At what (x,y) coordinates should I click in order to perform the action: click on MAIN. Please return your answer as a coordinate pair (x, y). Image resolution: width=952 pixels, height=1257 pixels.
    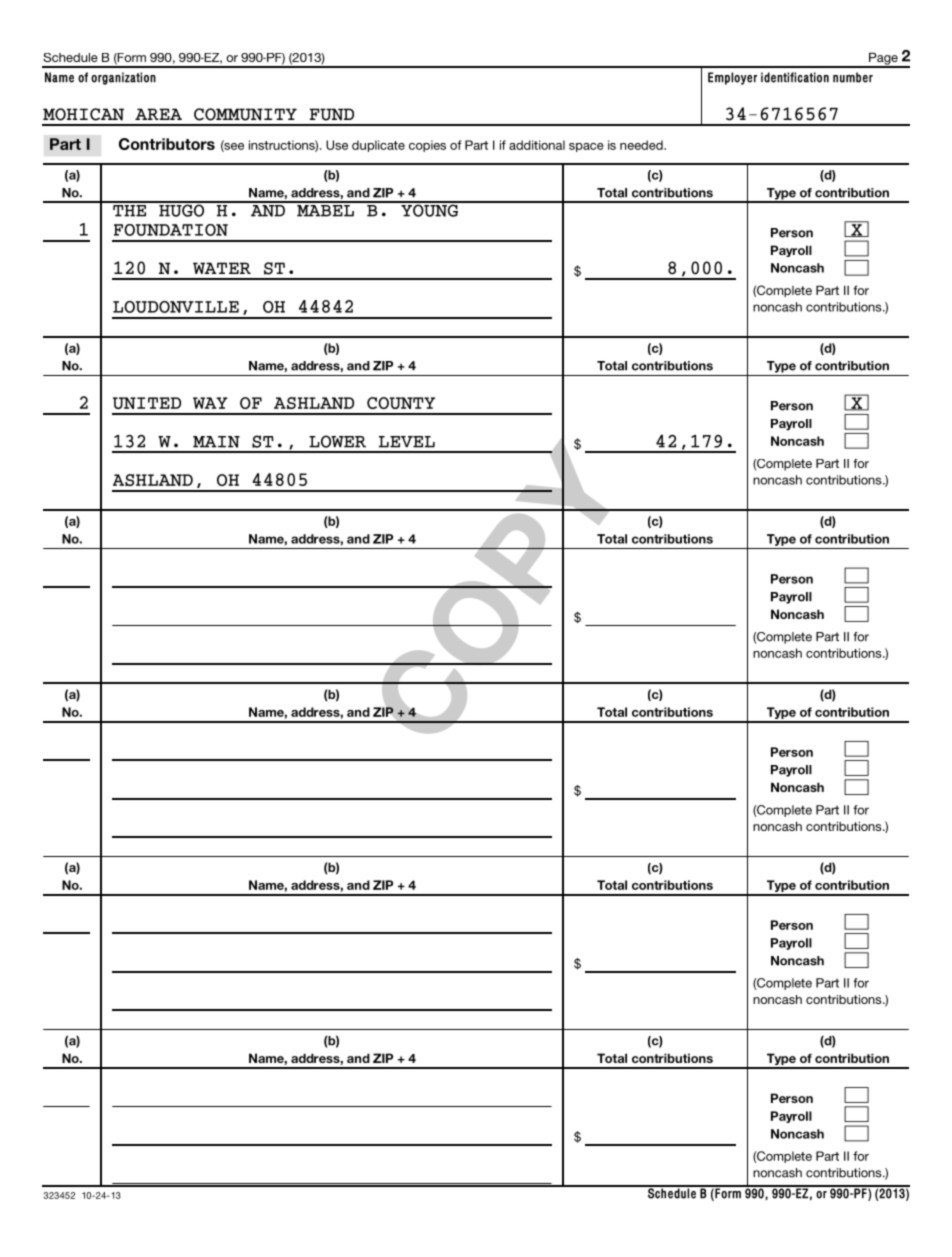
    Looking at the image, I should click on (216, 442).
